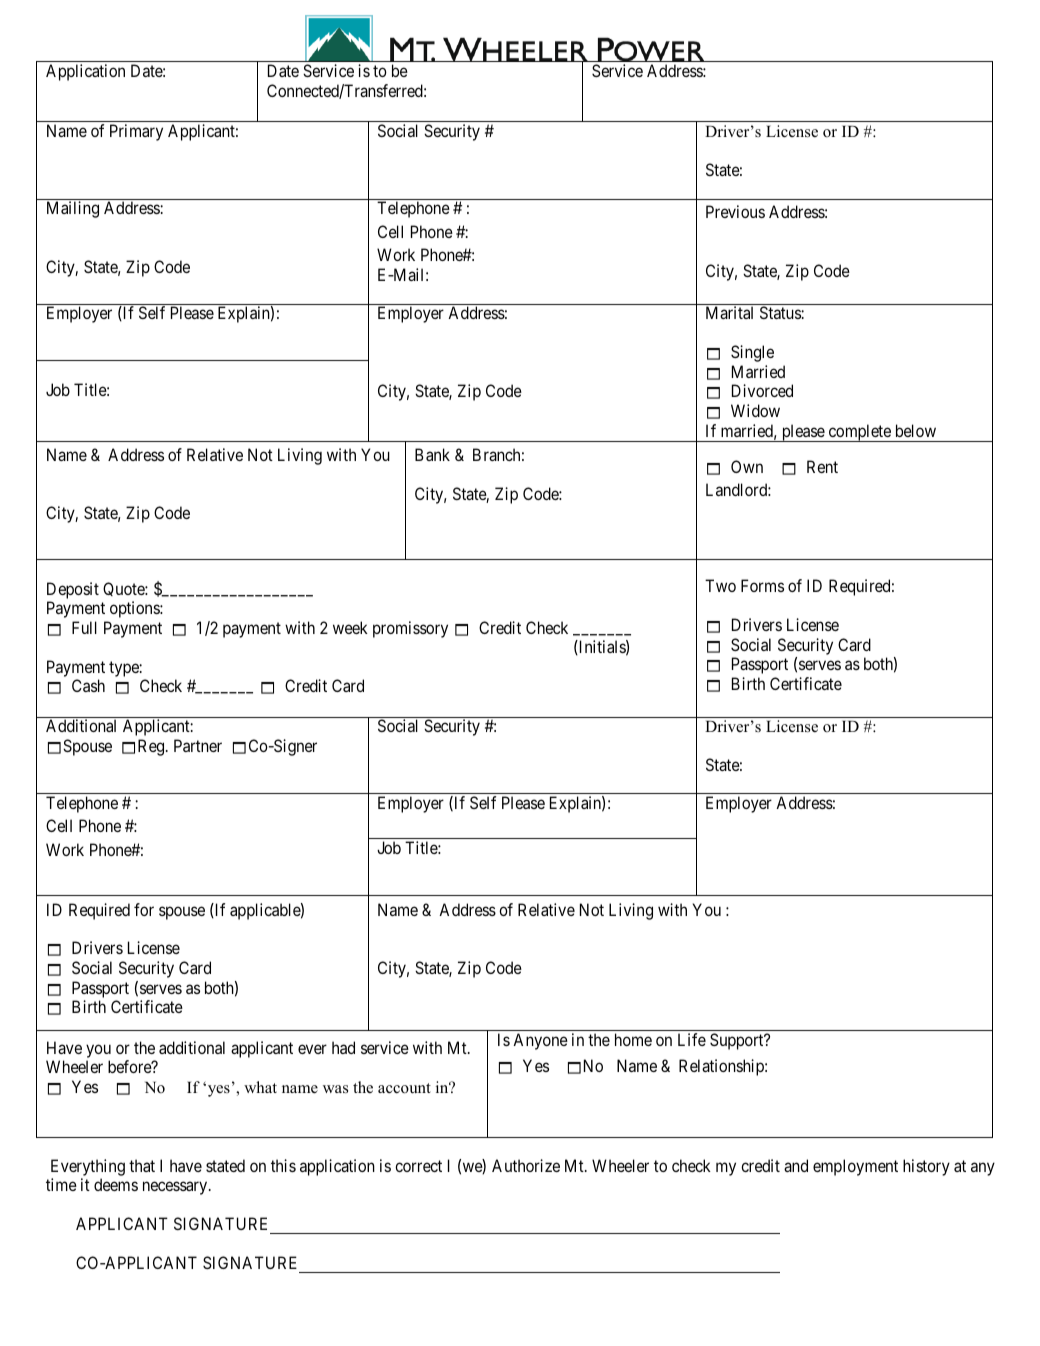 The height and width of the screenshot is (1346, 1040). Describe the element at coordinates (136, 132) in the screenshot. I see `Primary` at that location.
